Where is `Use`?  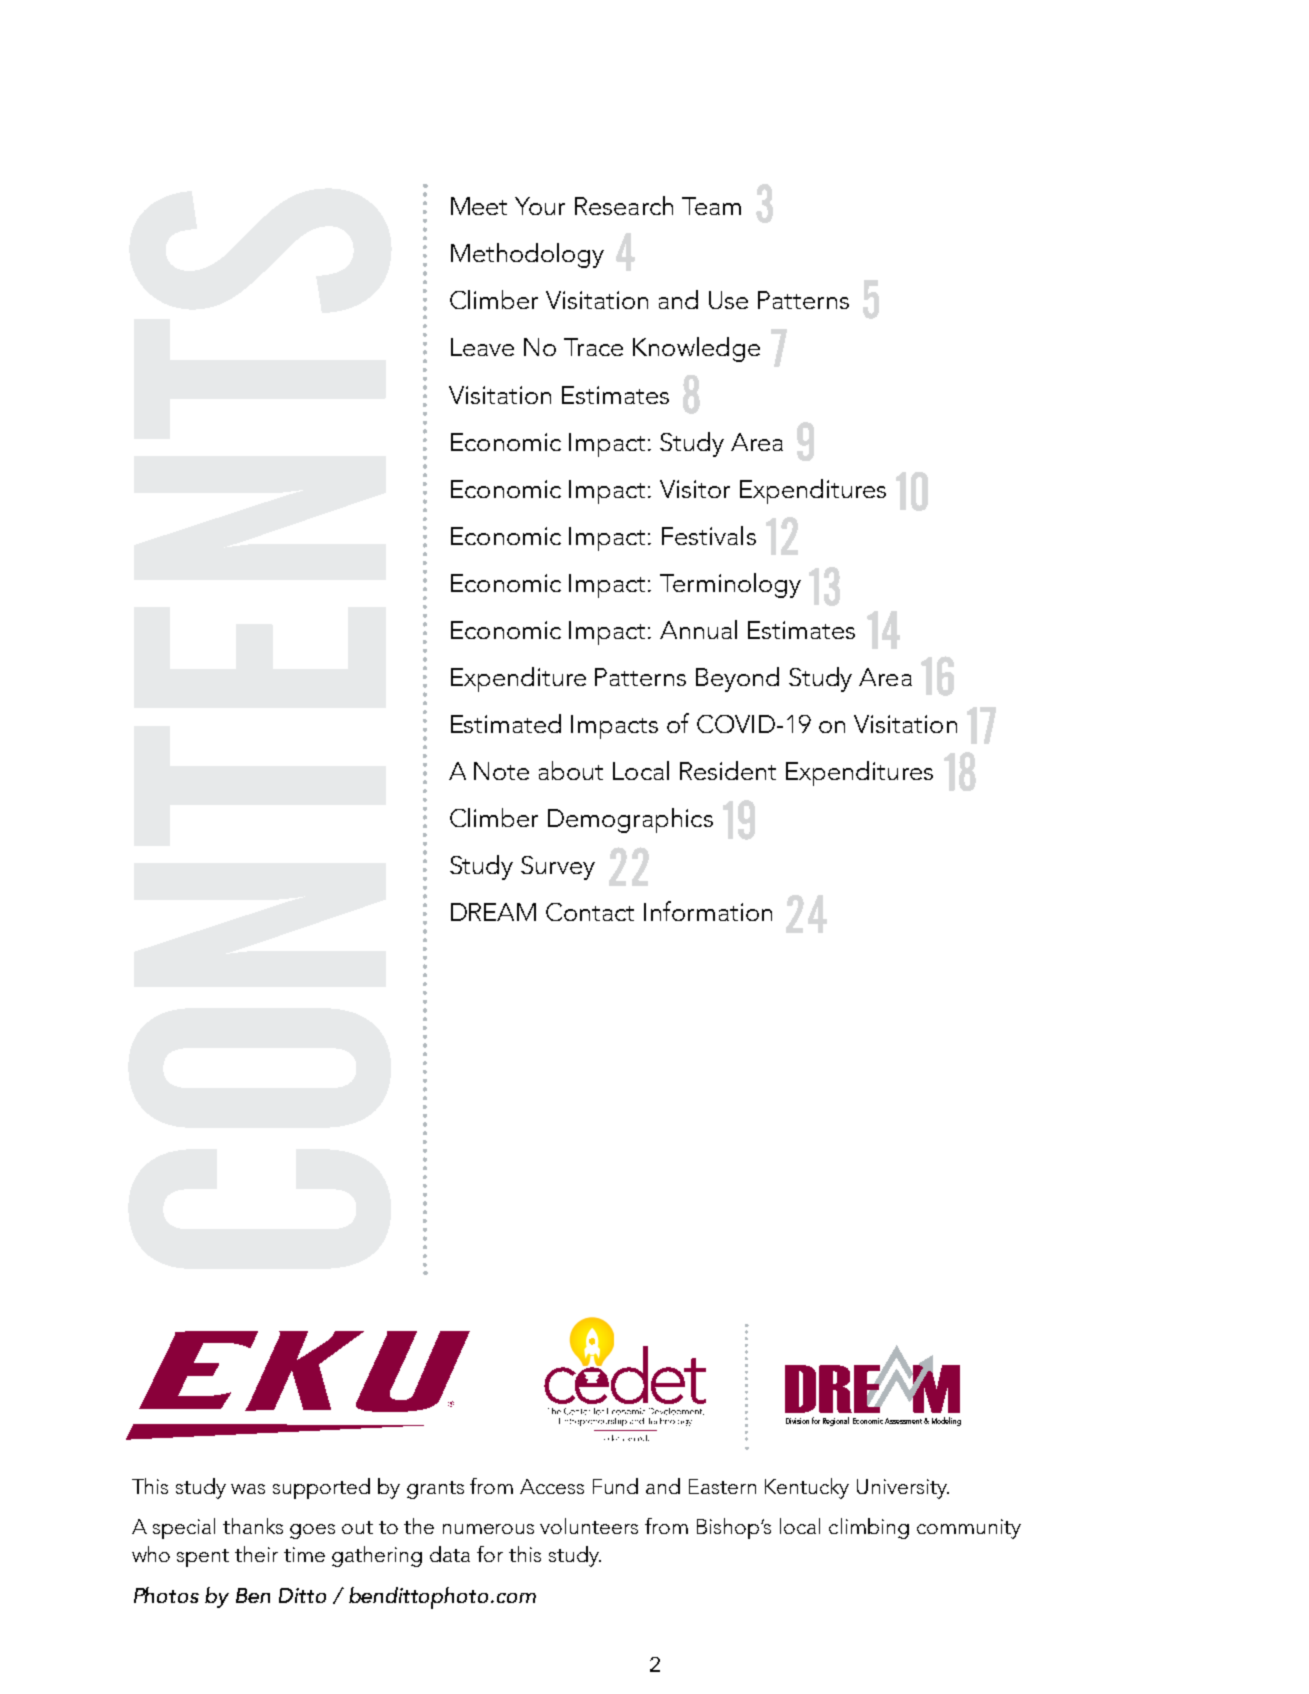
Use is located at coordinates (728, 300).
